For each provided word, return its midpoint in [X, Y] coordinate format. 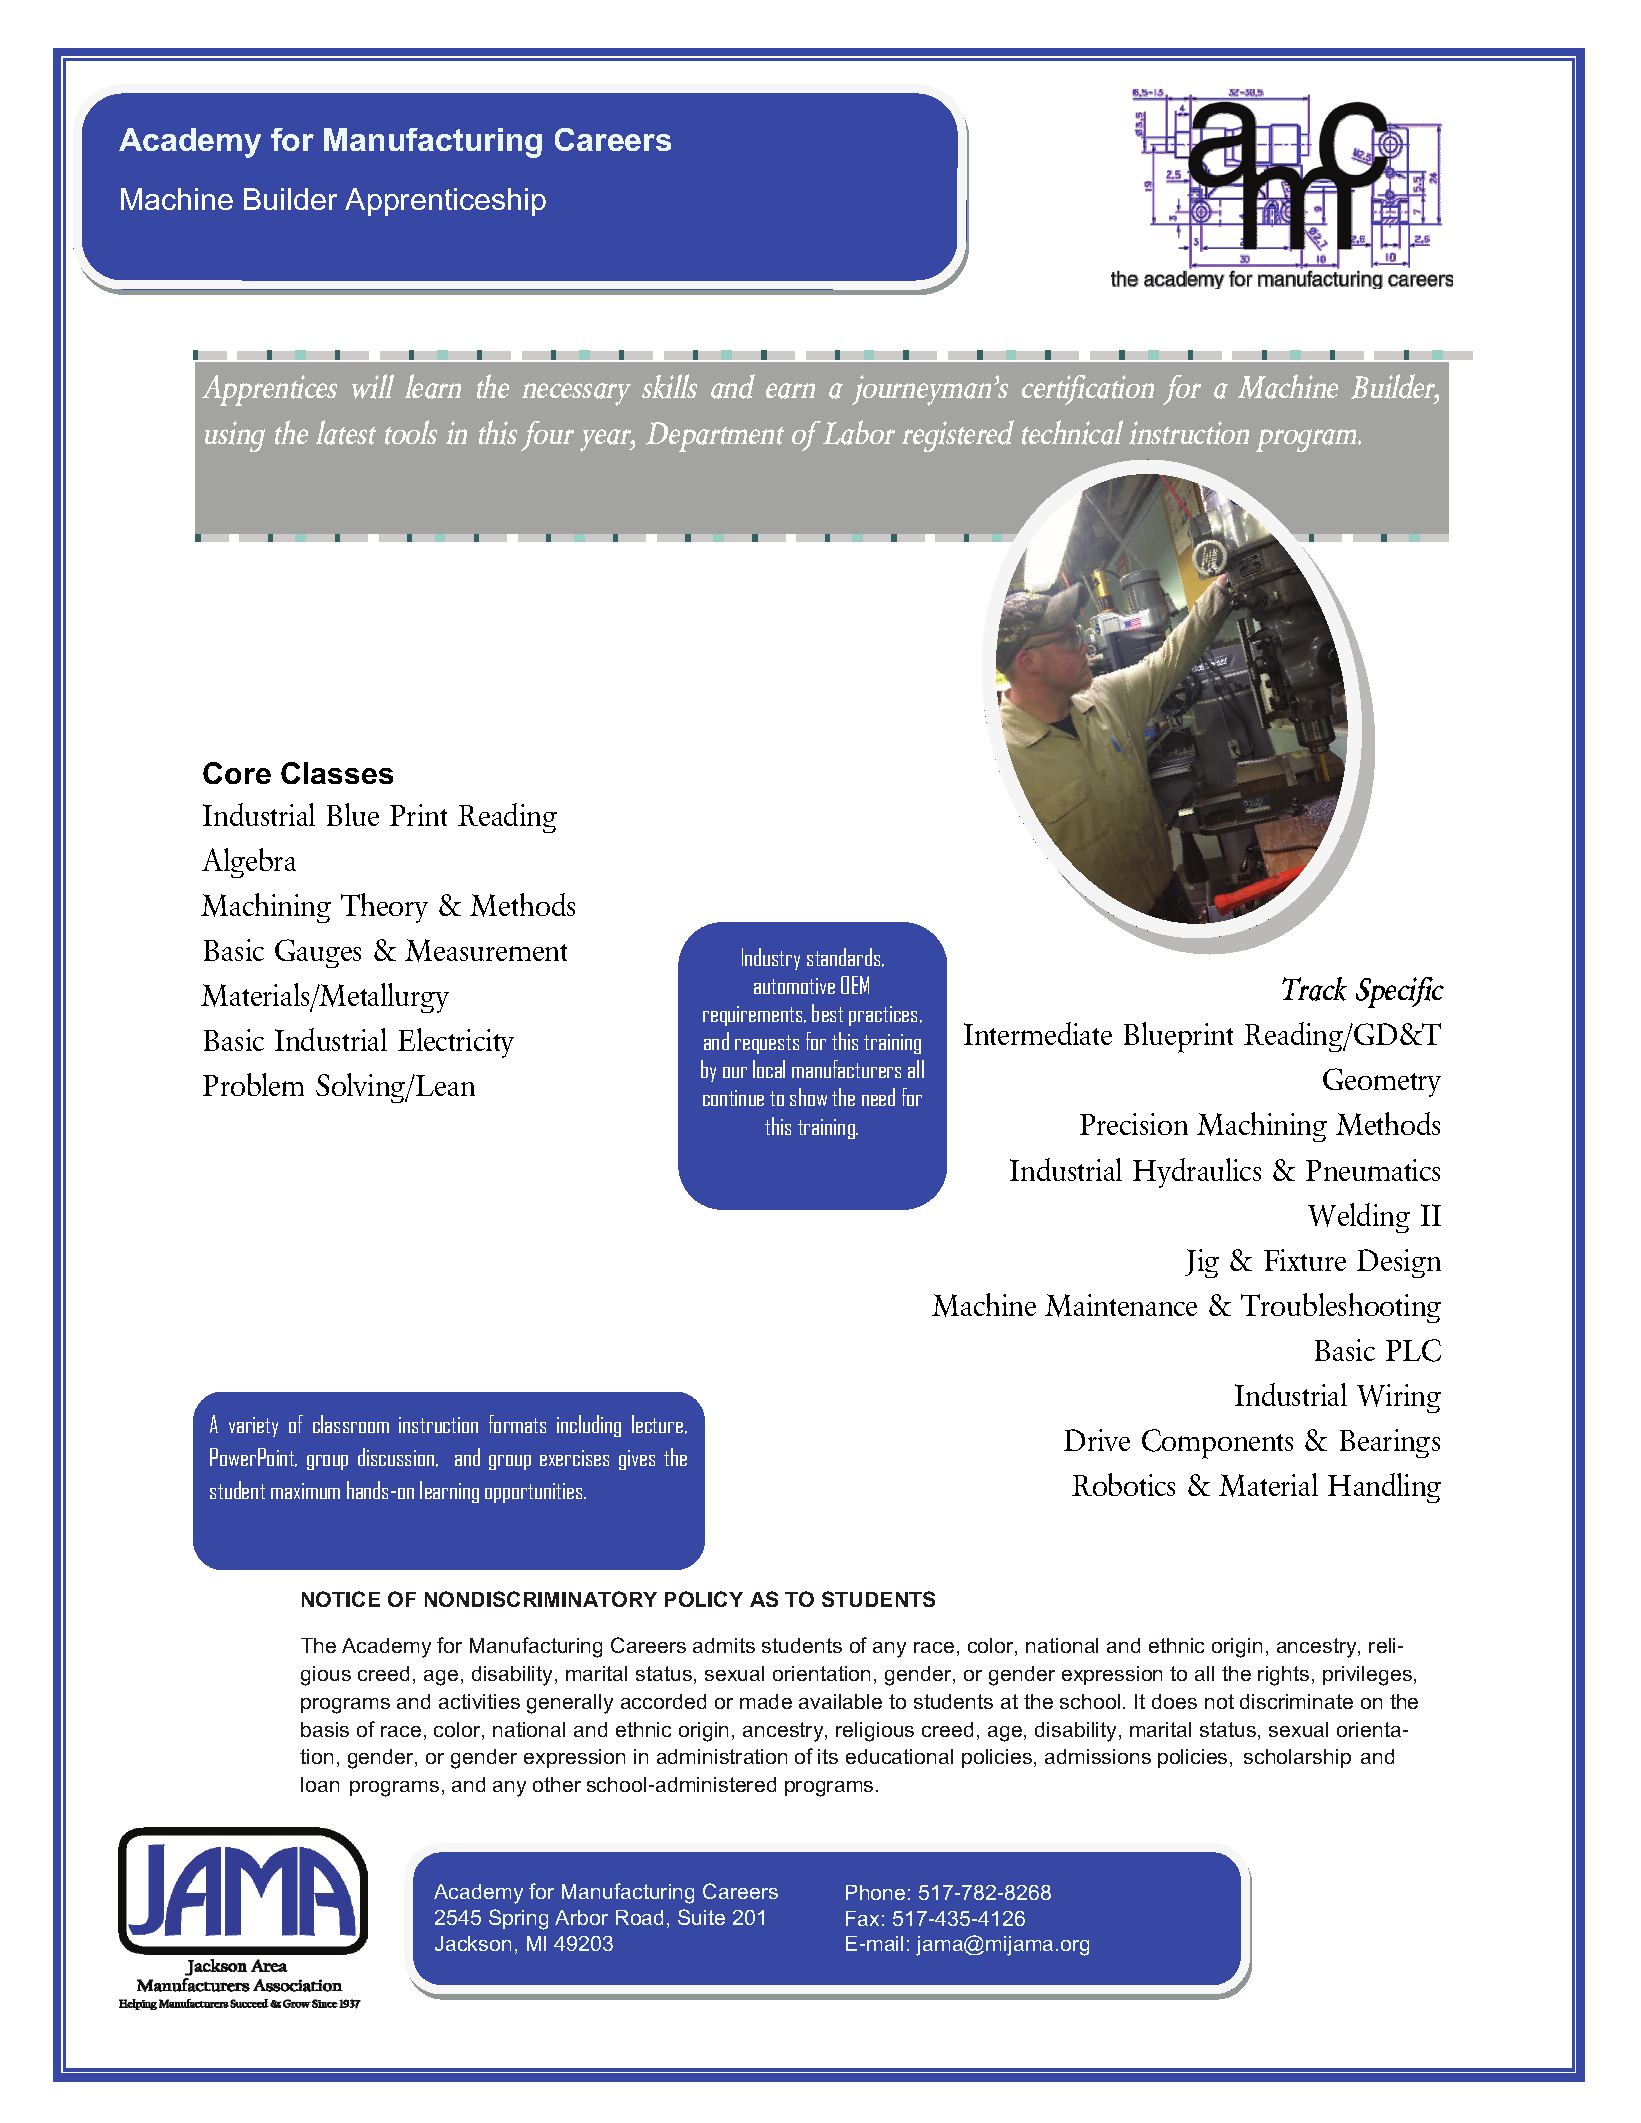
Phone [875, 1892]
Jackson [473, 1943]
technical [1072, 432]
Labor [859, 432]
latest [346, 432]
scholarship [1297, 1758]
